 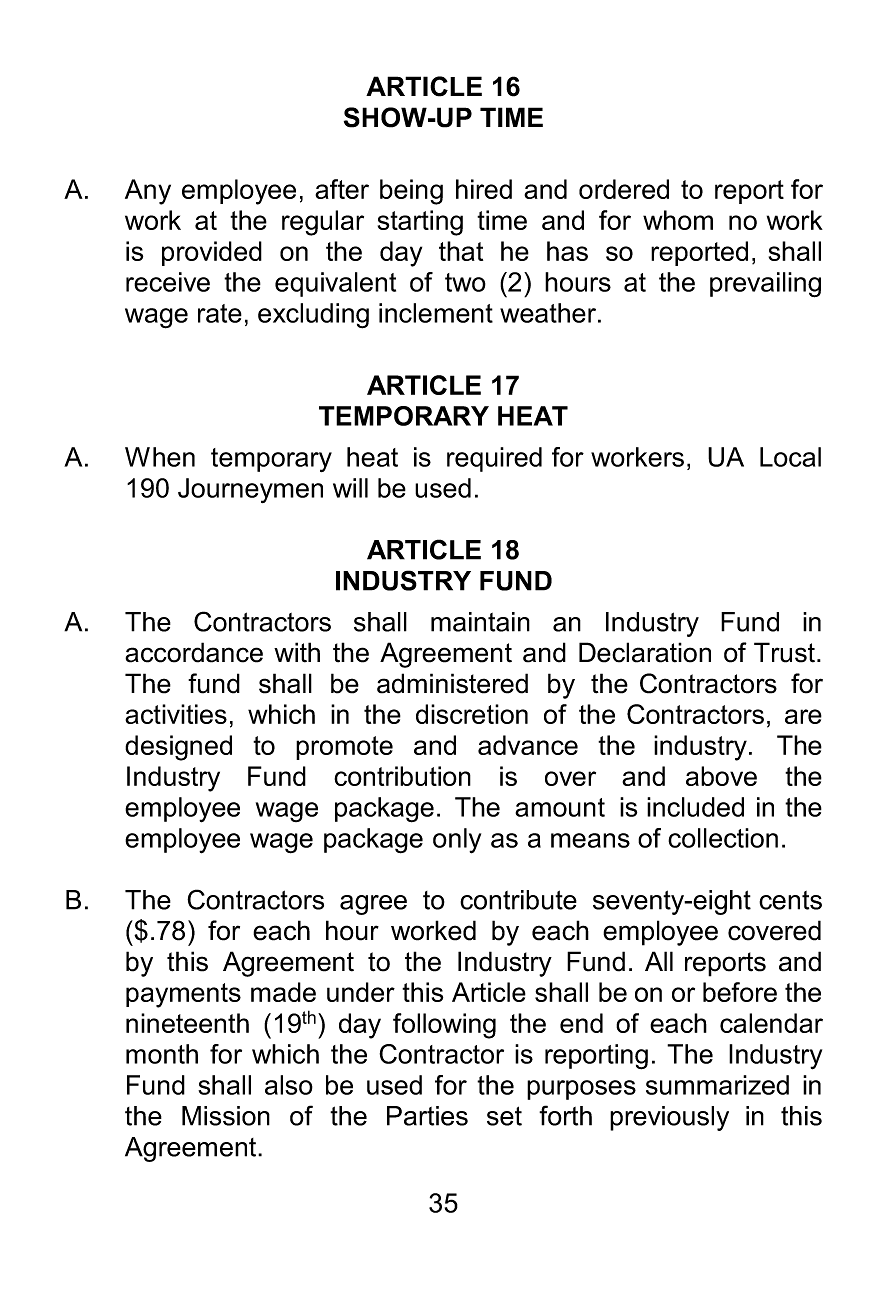 I want to click on maintain, so click(x=480, y=622).
